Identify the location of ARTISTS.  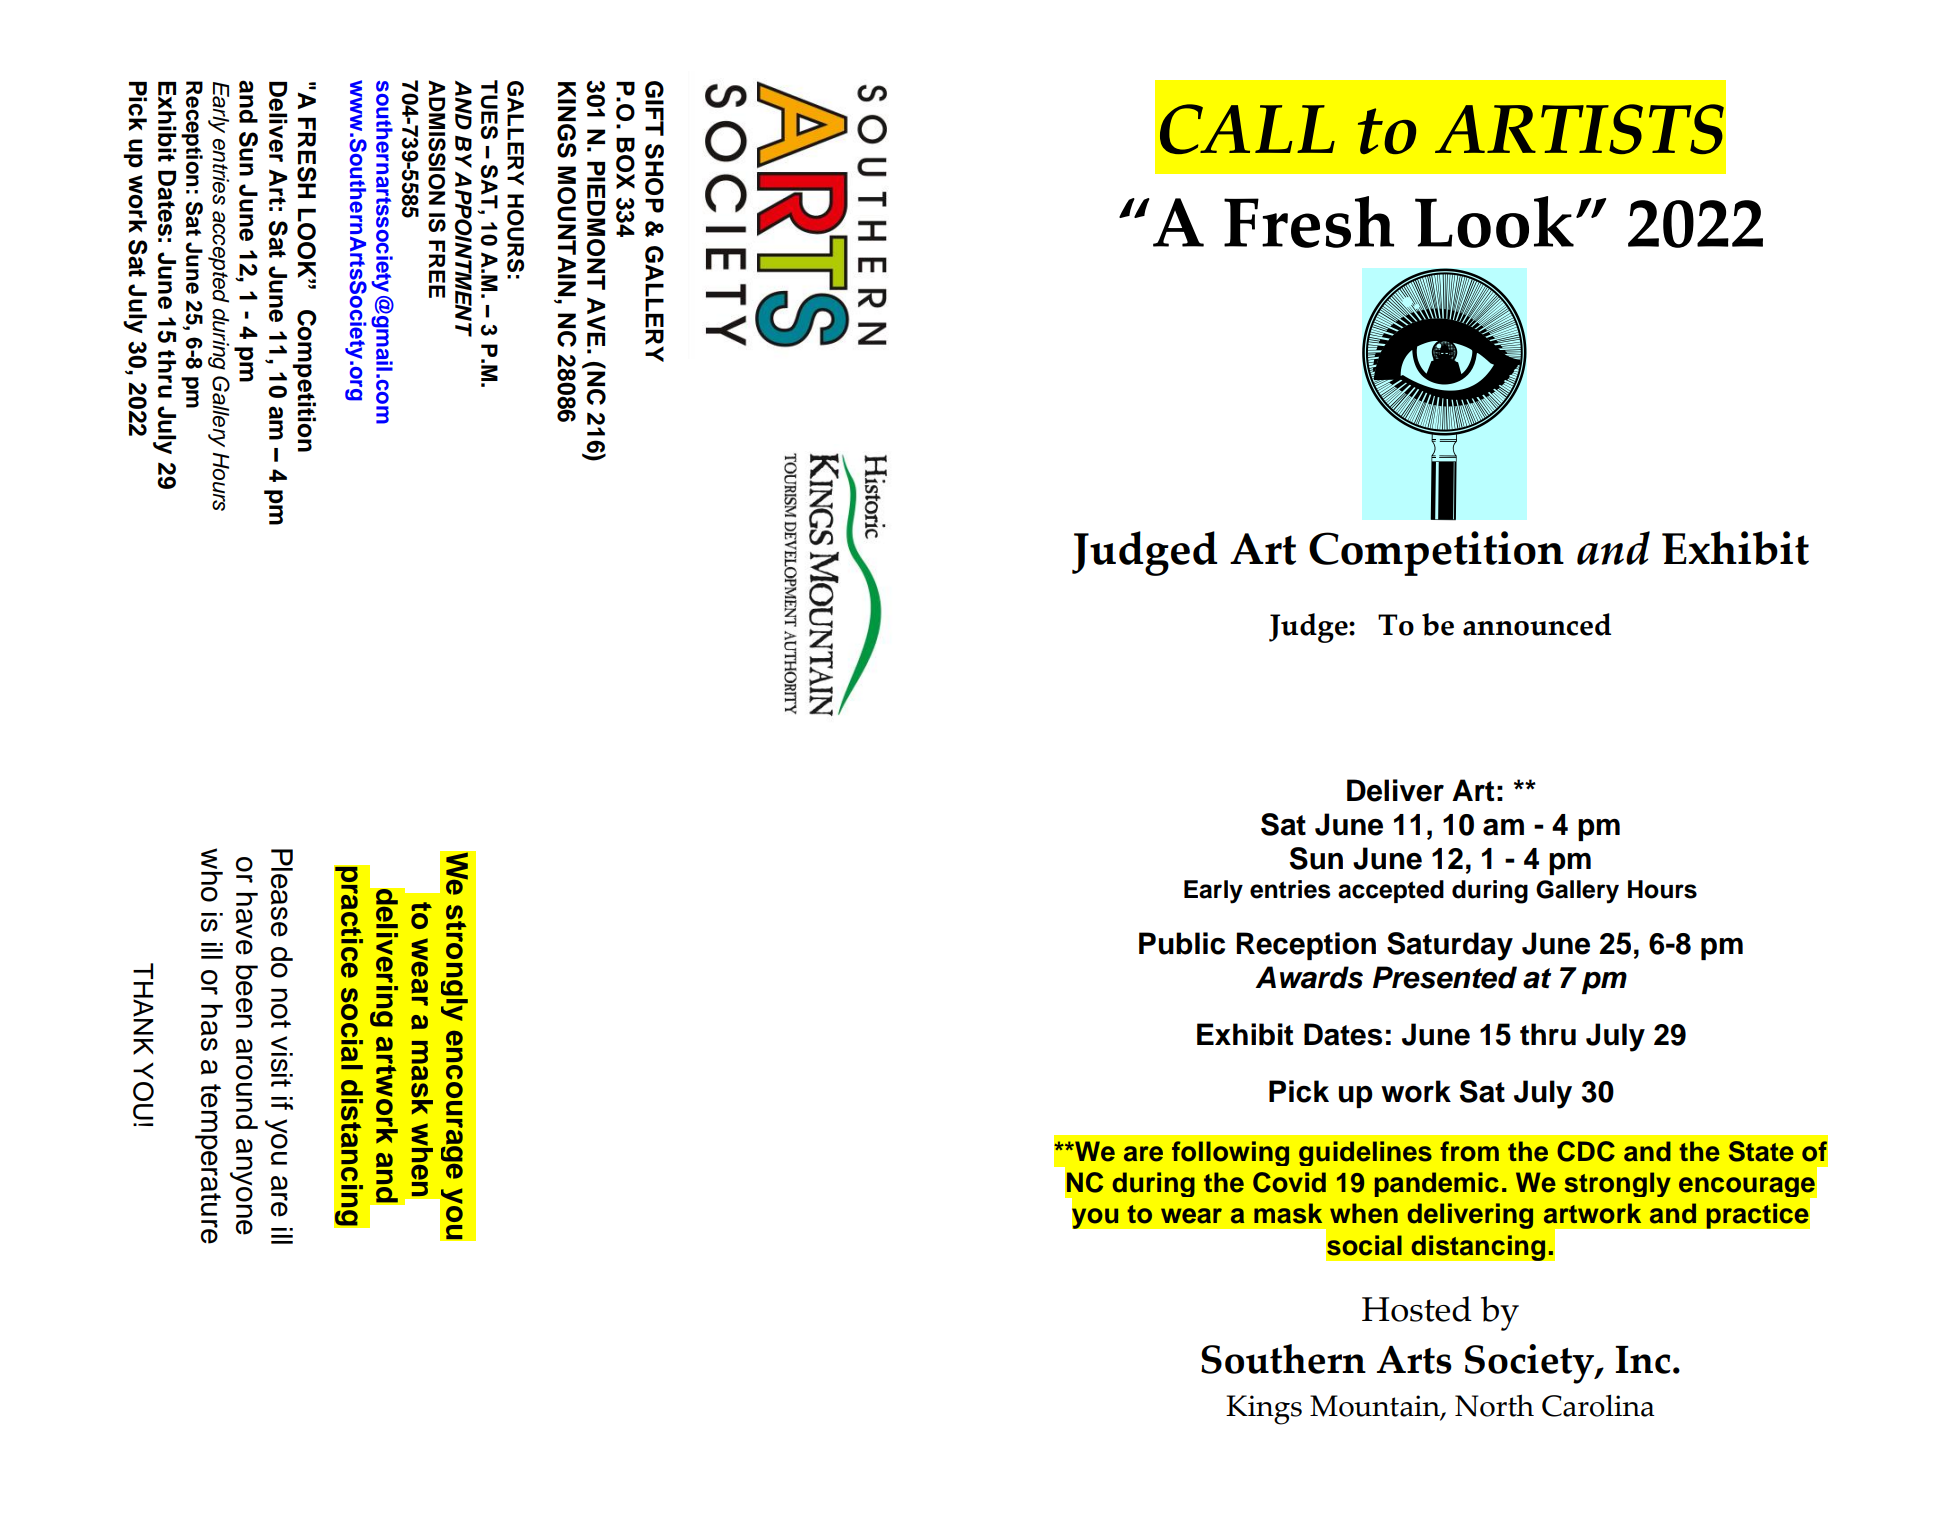
(1579, 129).
